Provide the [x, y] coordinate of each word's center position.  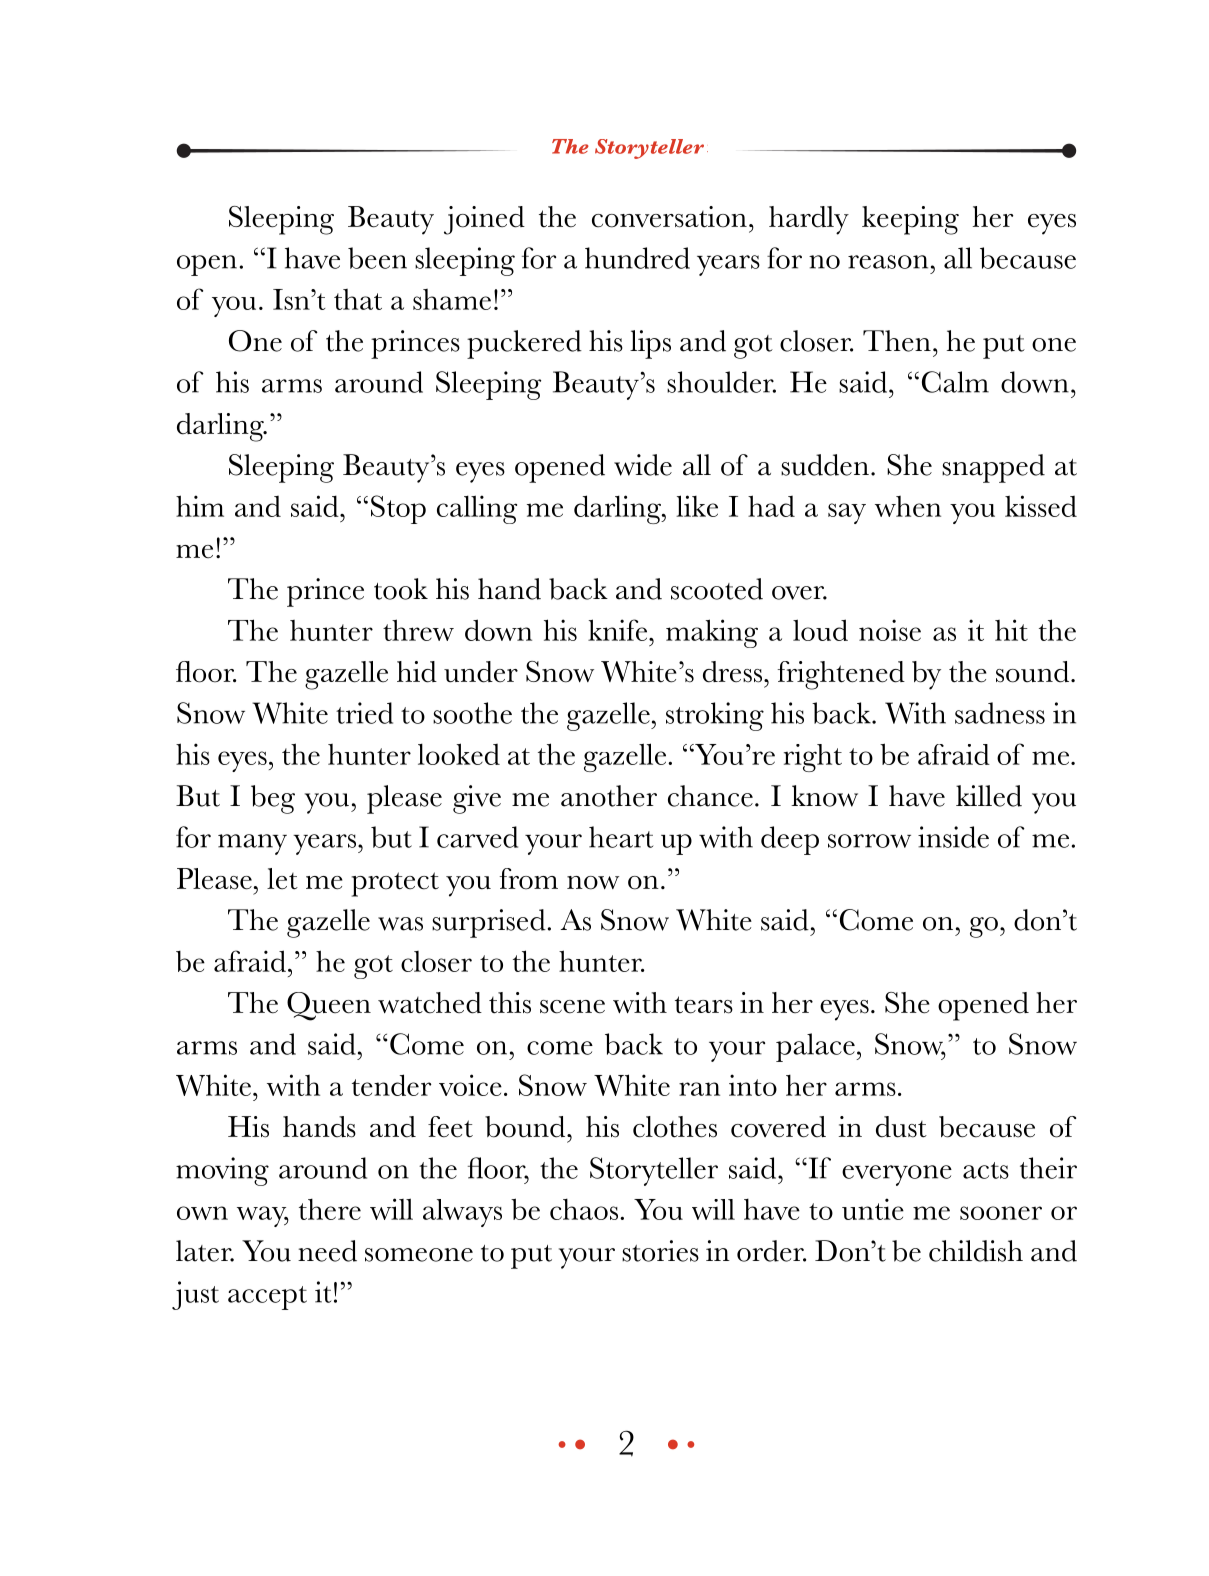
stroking [715, 716]
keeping [910, 220]
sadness [1000, 713]
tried [364, 713]
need [327, 1251]
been [377, 258]
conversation [669, 217]
